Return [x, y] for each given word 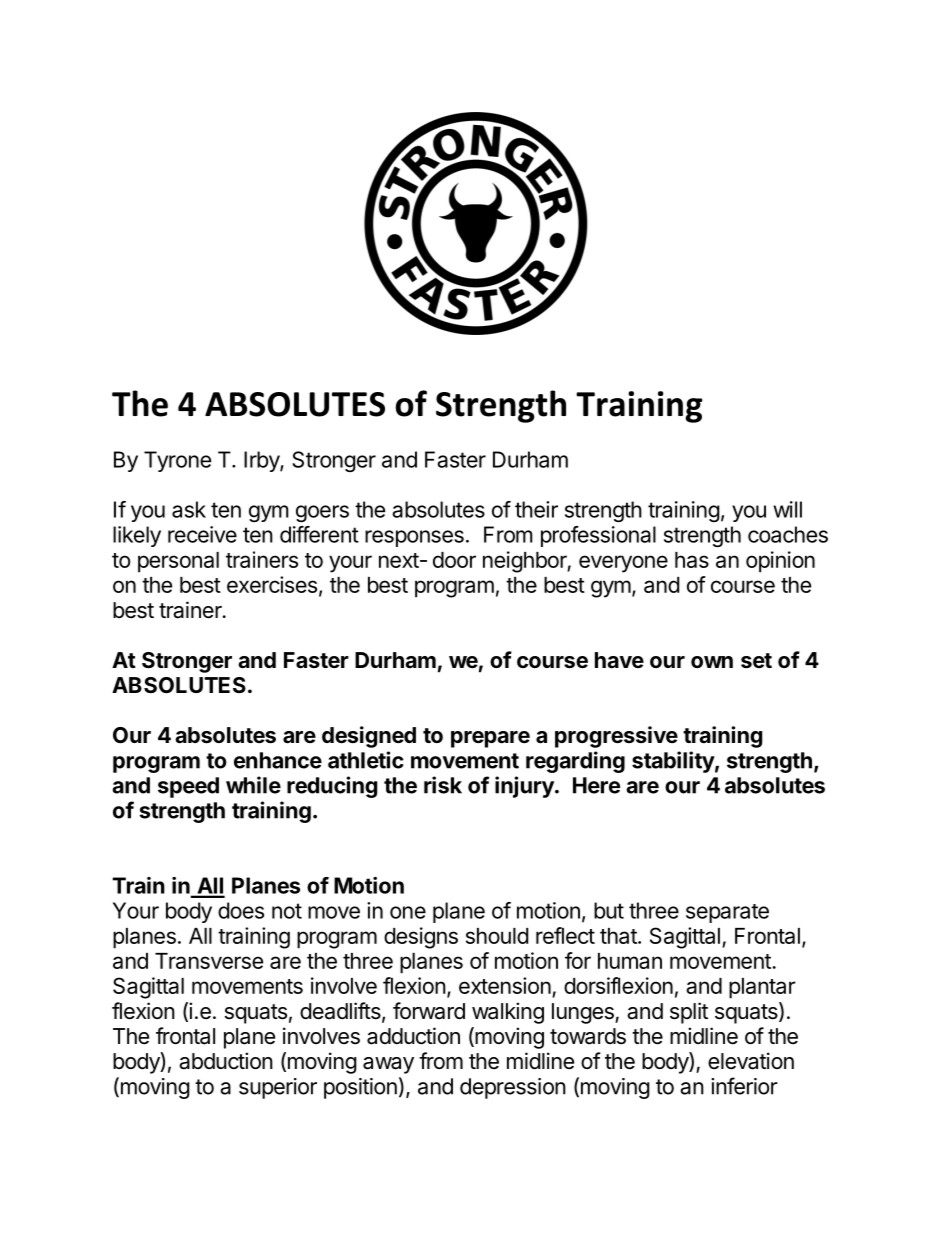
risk [443, 785]
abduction [226, 1061]
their [536, 509]
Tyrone [177, 461]
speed [188, 787]
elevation [751, 1061]
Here [596, 785]
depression [513, 1088]
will [787, 509]
